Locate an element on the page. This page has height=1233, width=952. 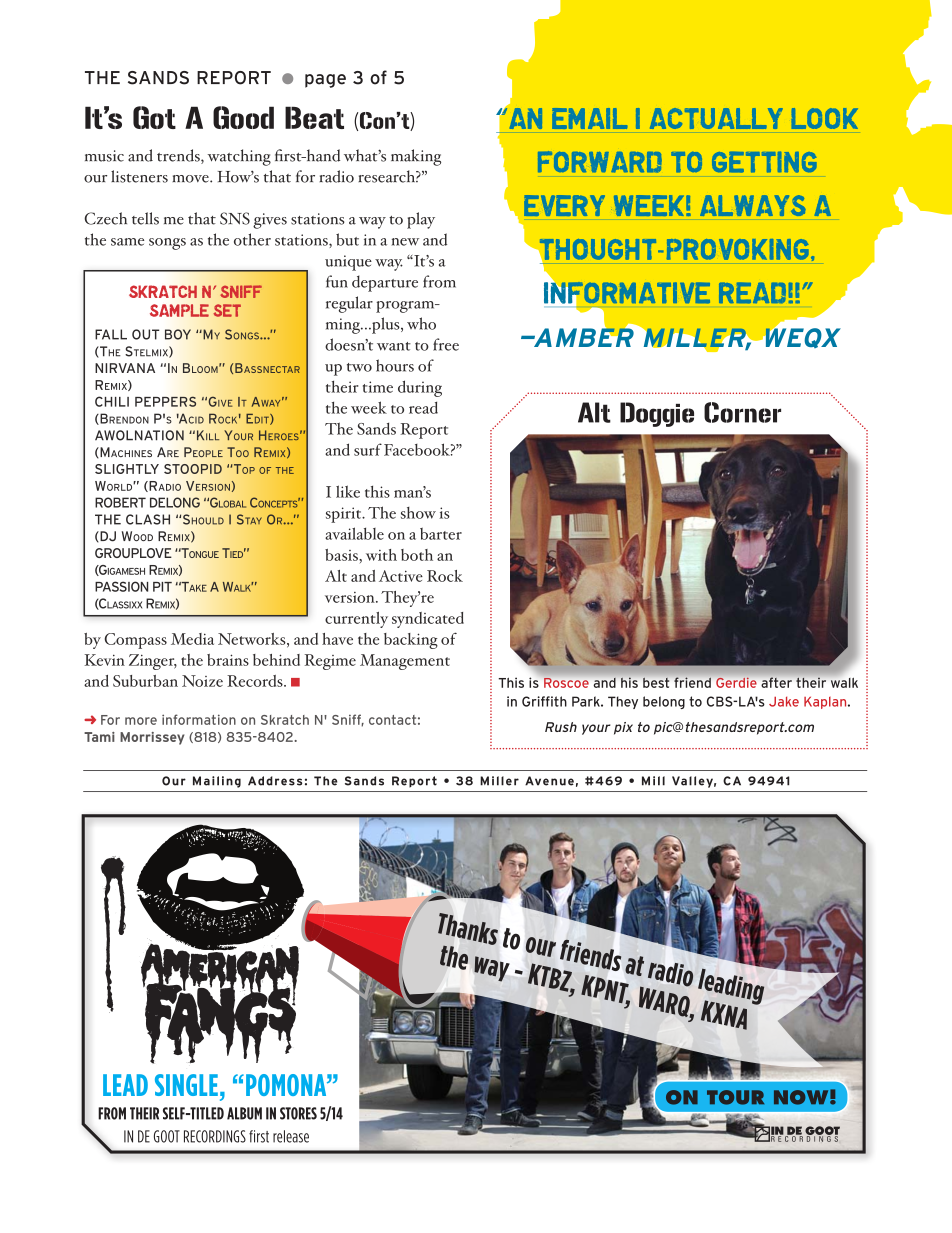
making is located at coordinates (416, 157).
